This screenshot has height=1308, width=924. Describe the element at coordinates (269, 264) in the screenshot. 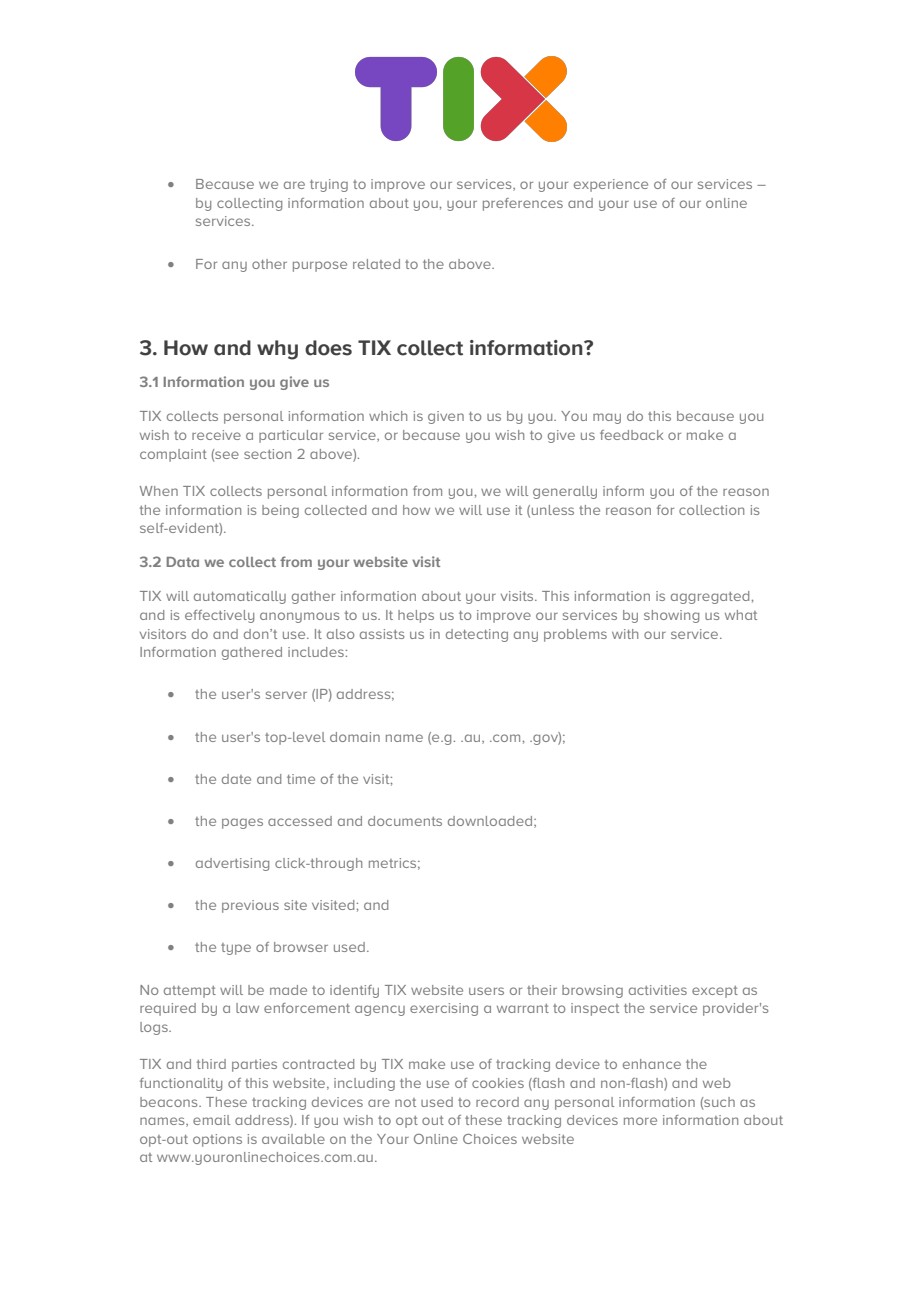

I see `other` at that location.
